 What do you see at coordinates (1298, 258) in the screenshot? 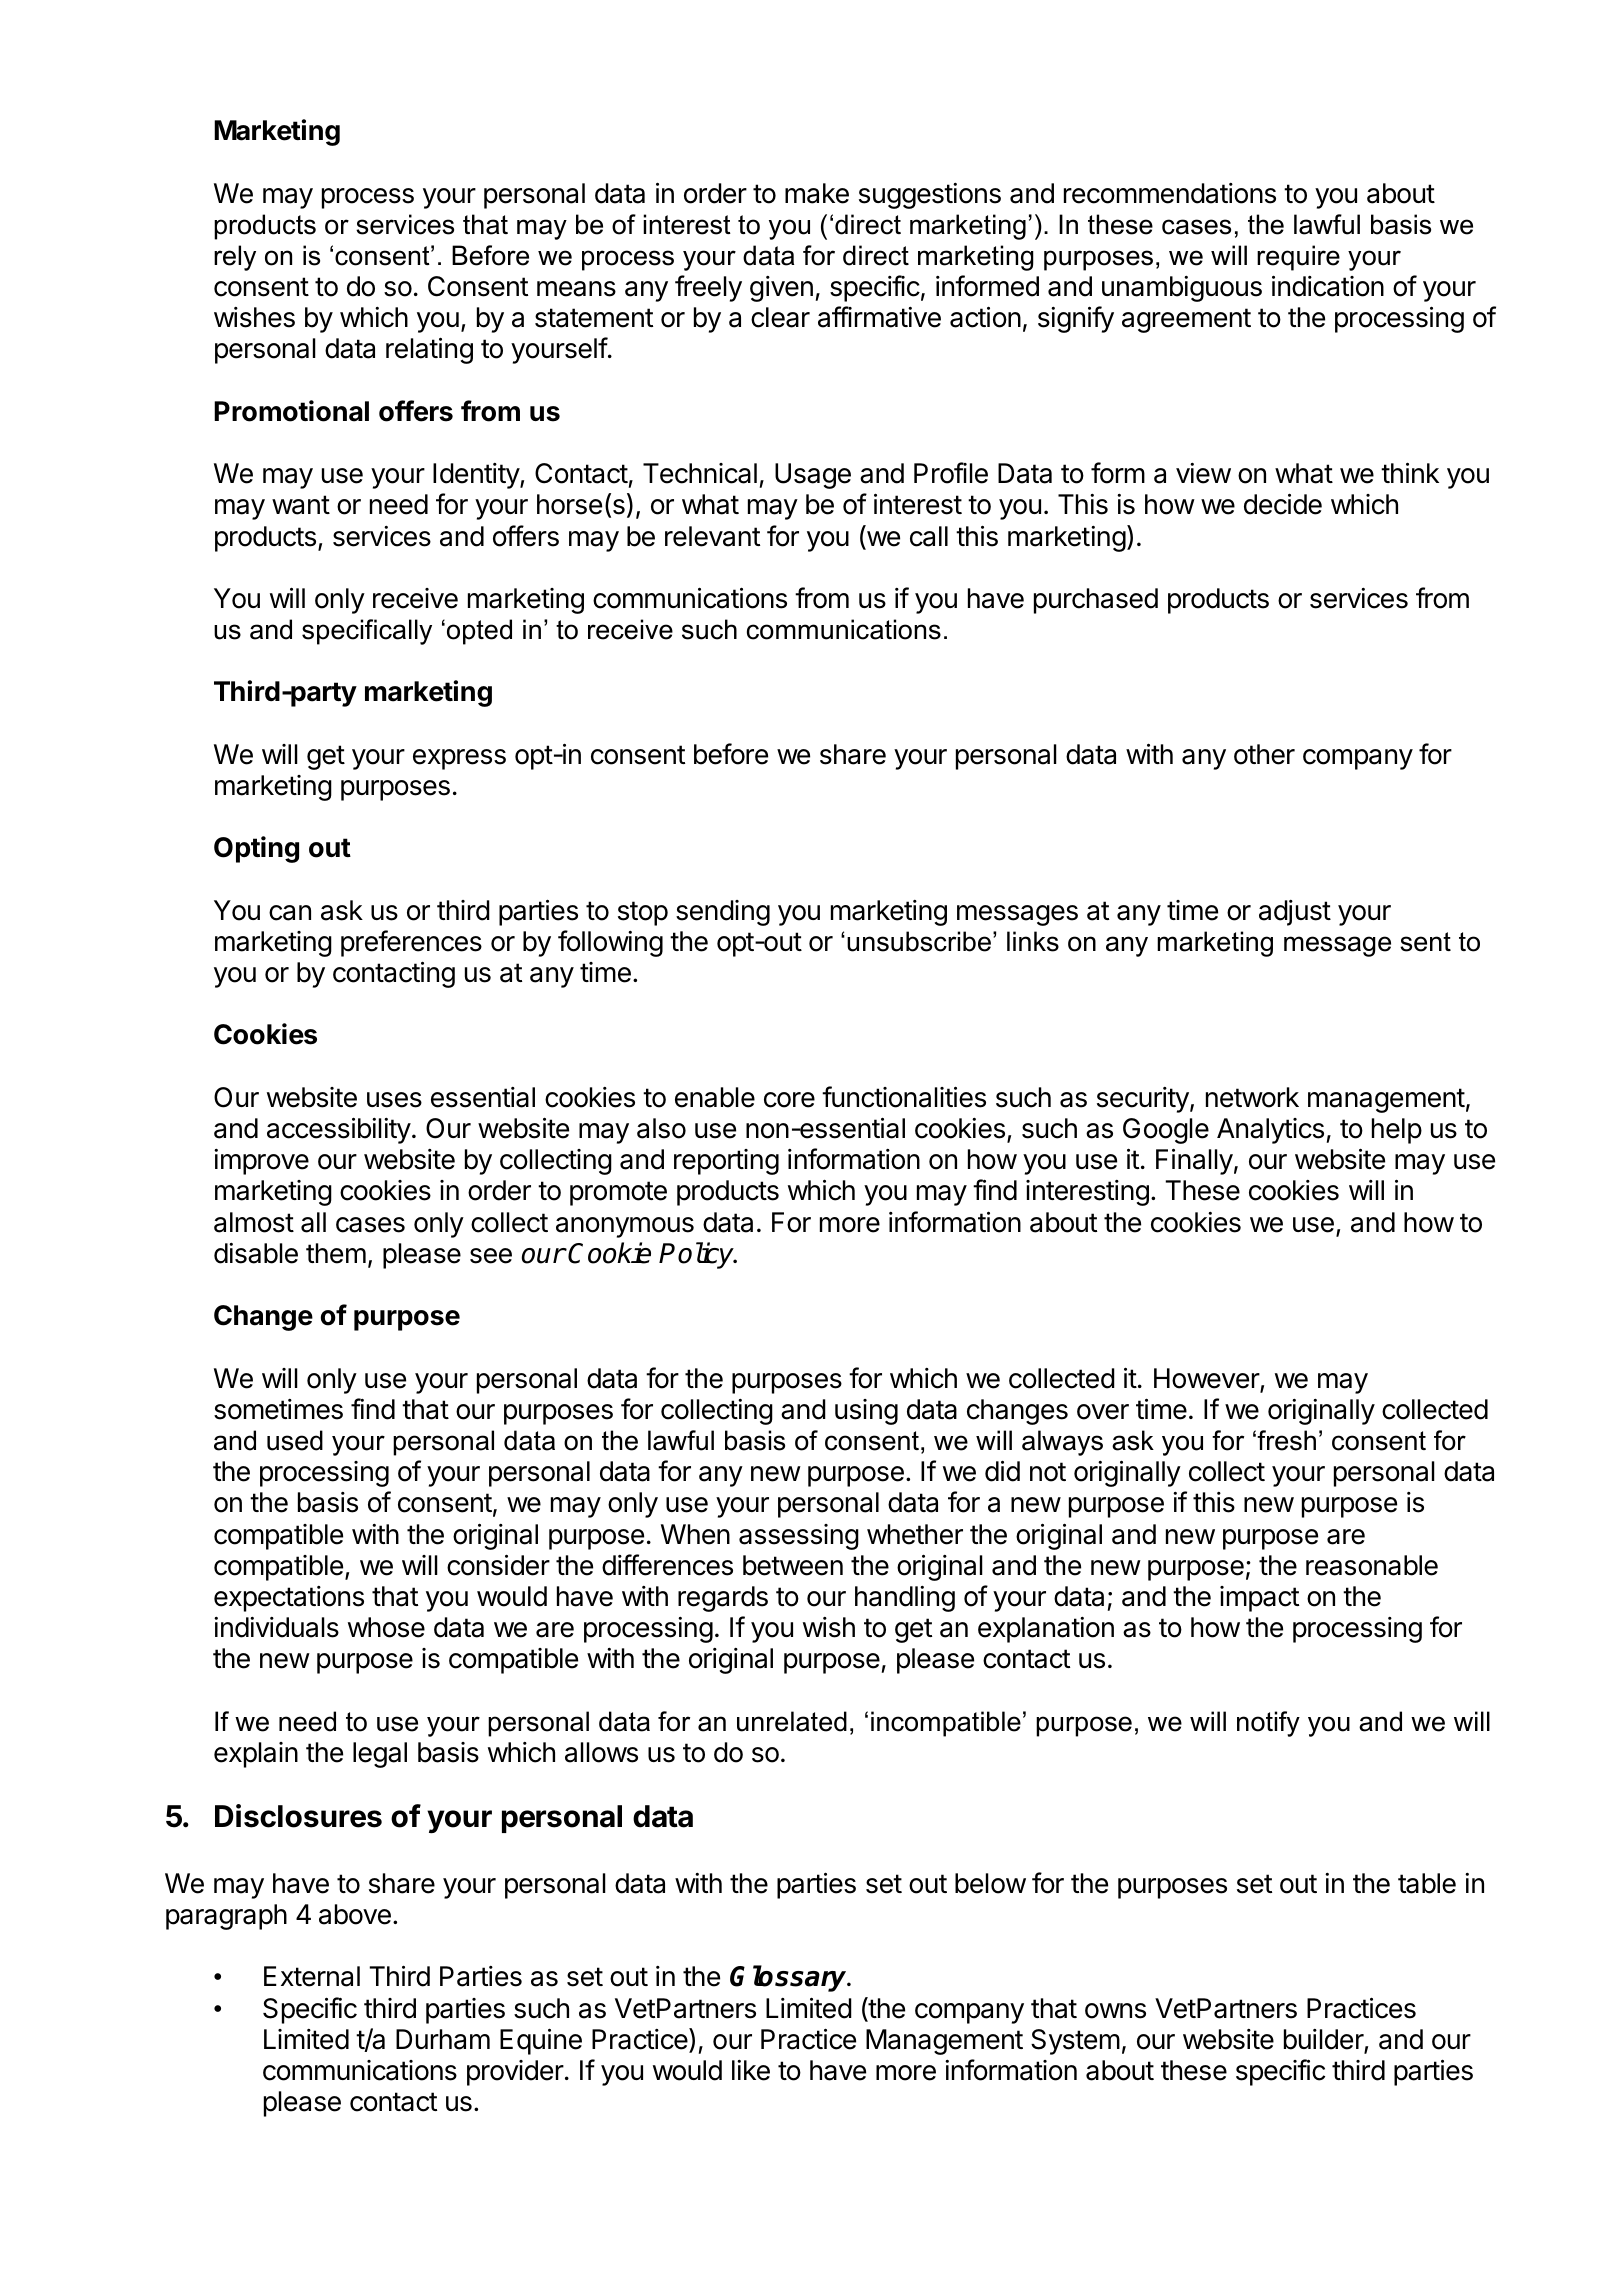
I see `require` at bounding box center [1298, 258].
